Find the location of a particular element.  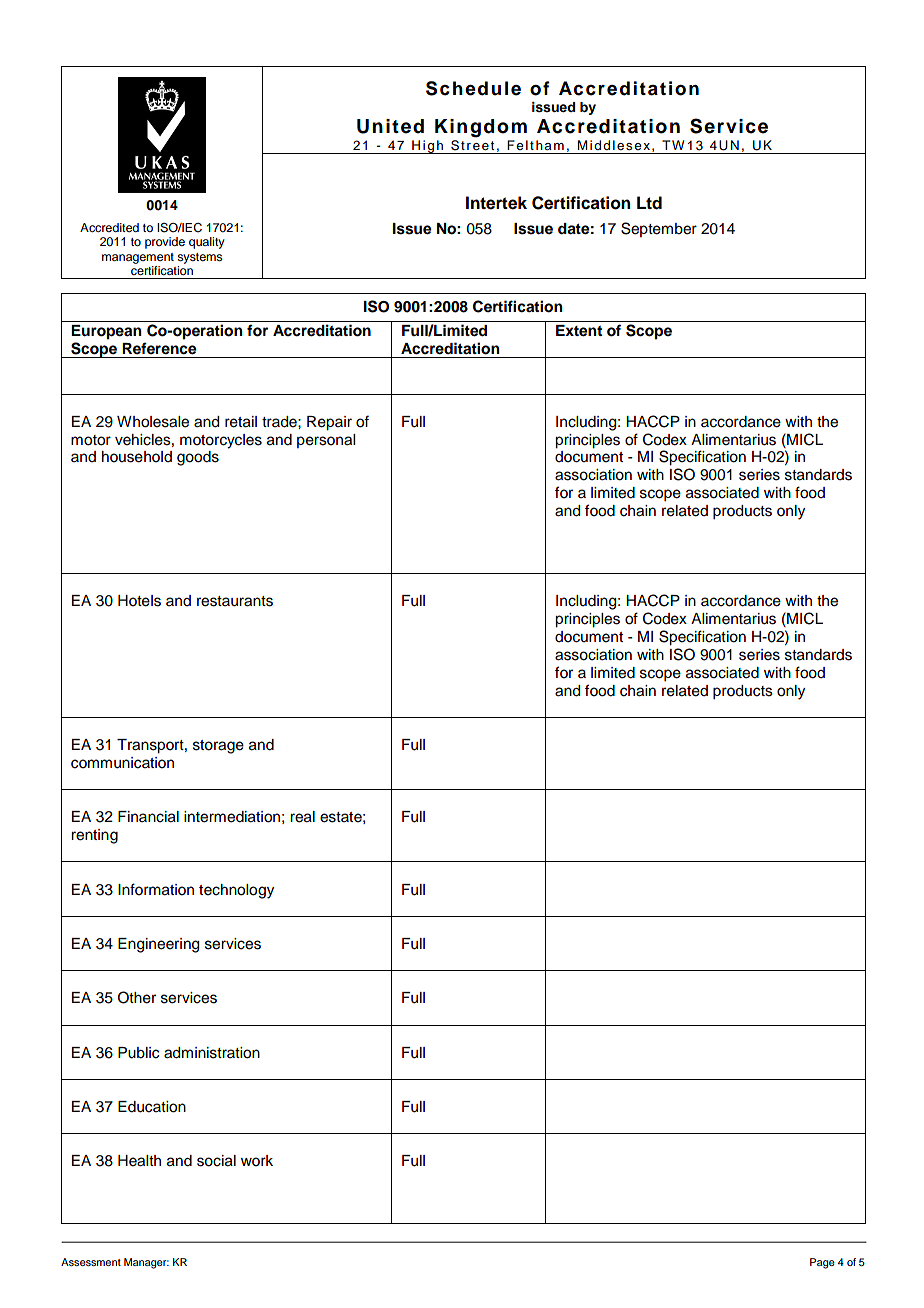

Information is located at coordinates (156, 889).
